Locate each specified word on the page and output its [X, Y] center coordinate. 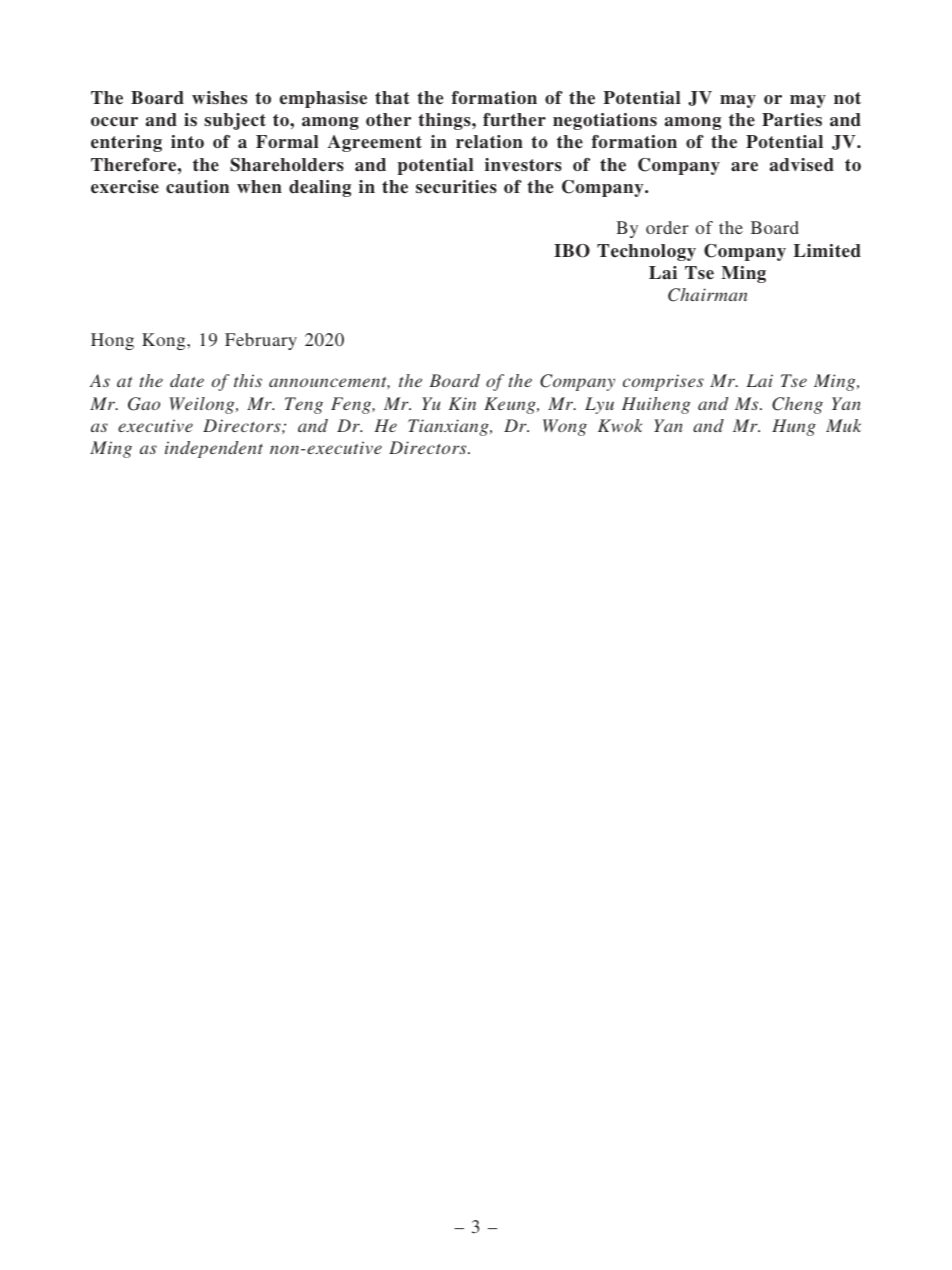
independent [214, 449]
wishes [219, 98]
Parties [792, 120]
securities [456, 187]
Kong [165, 341]
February [261, 341]
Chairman [707, 295]
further [514, 120]
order [667, 227]
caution [197, 187]
